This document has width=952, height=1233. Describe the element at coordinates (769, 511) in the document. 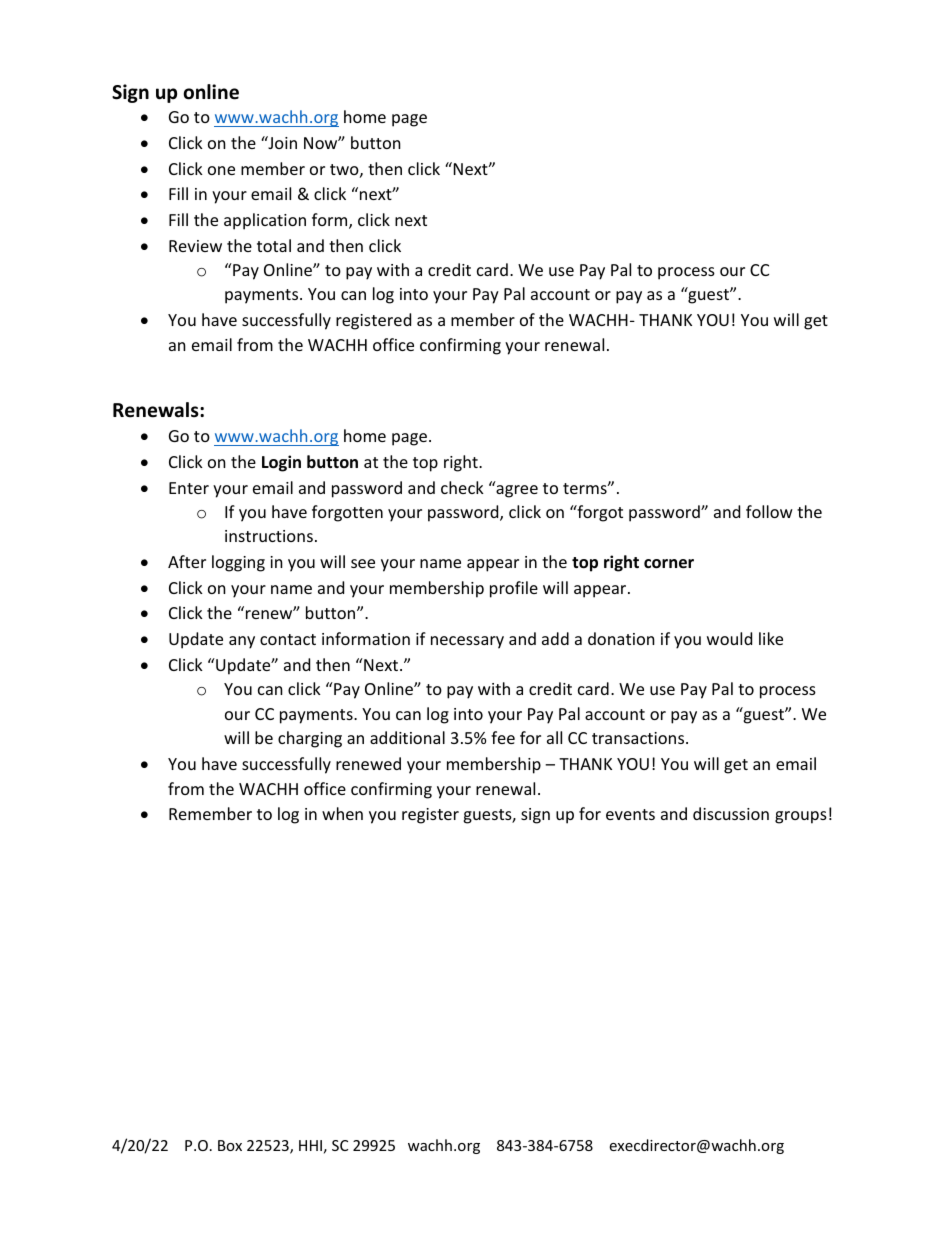

I see `follow` at that location.
